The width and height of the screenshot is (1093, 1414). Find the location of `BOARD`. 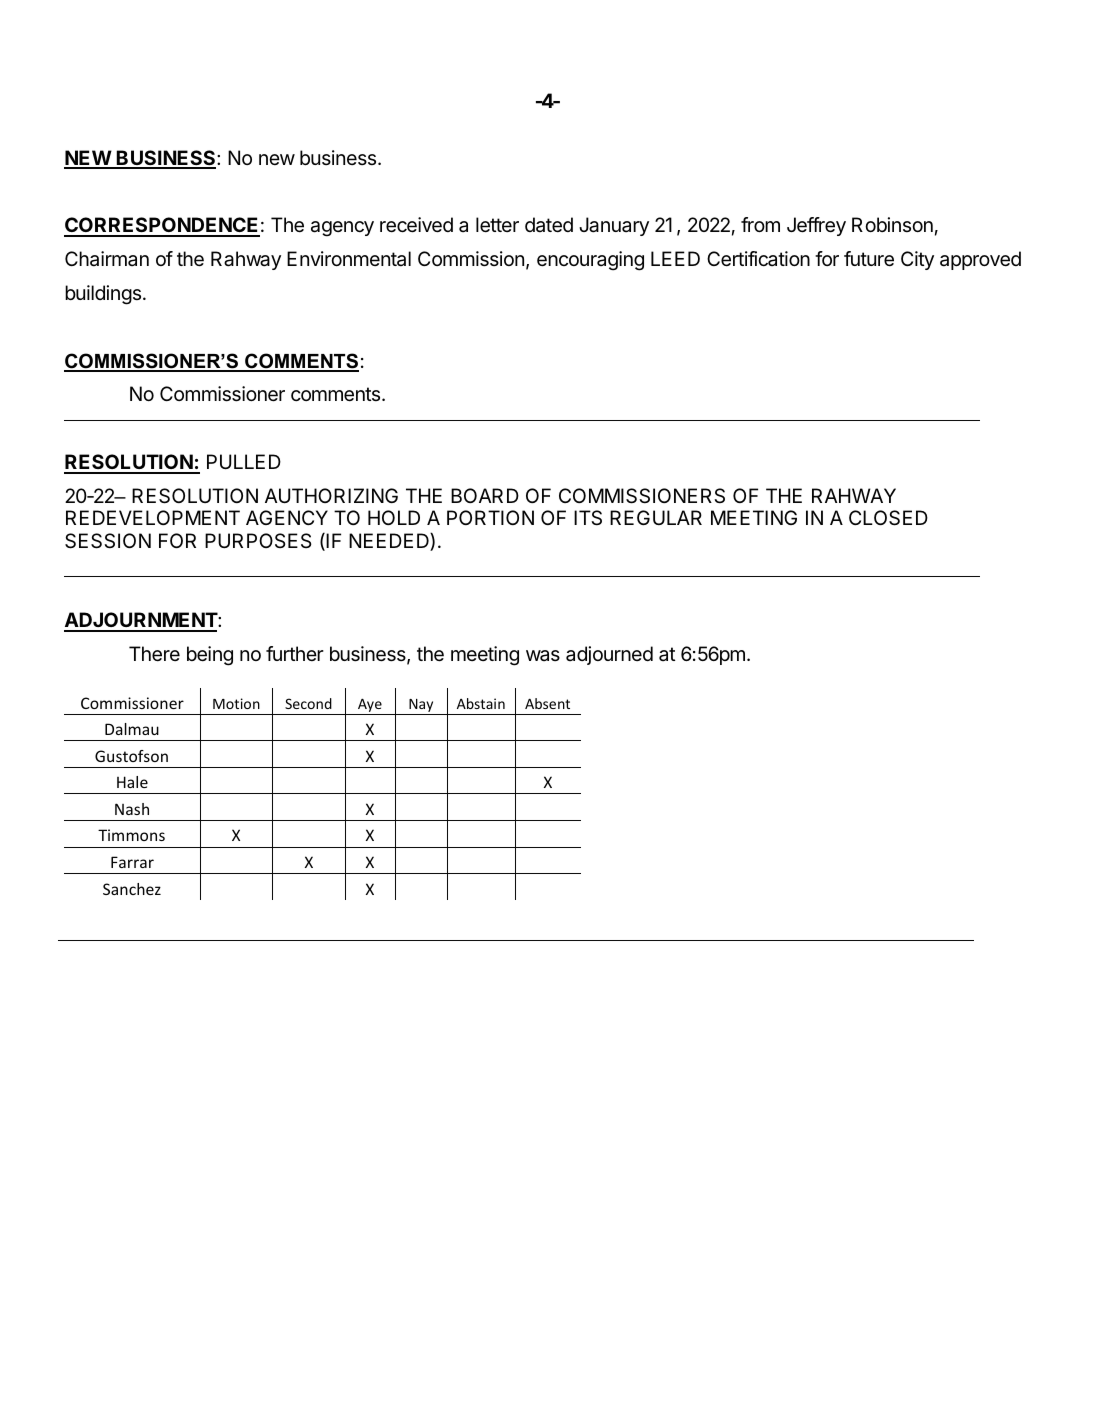

BOARD is located at coordinates (485, 495).
